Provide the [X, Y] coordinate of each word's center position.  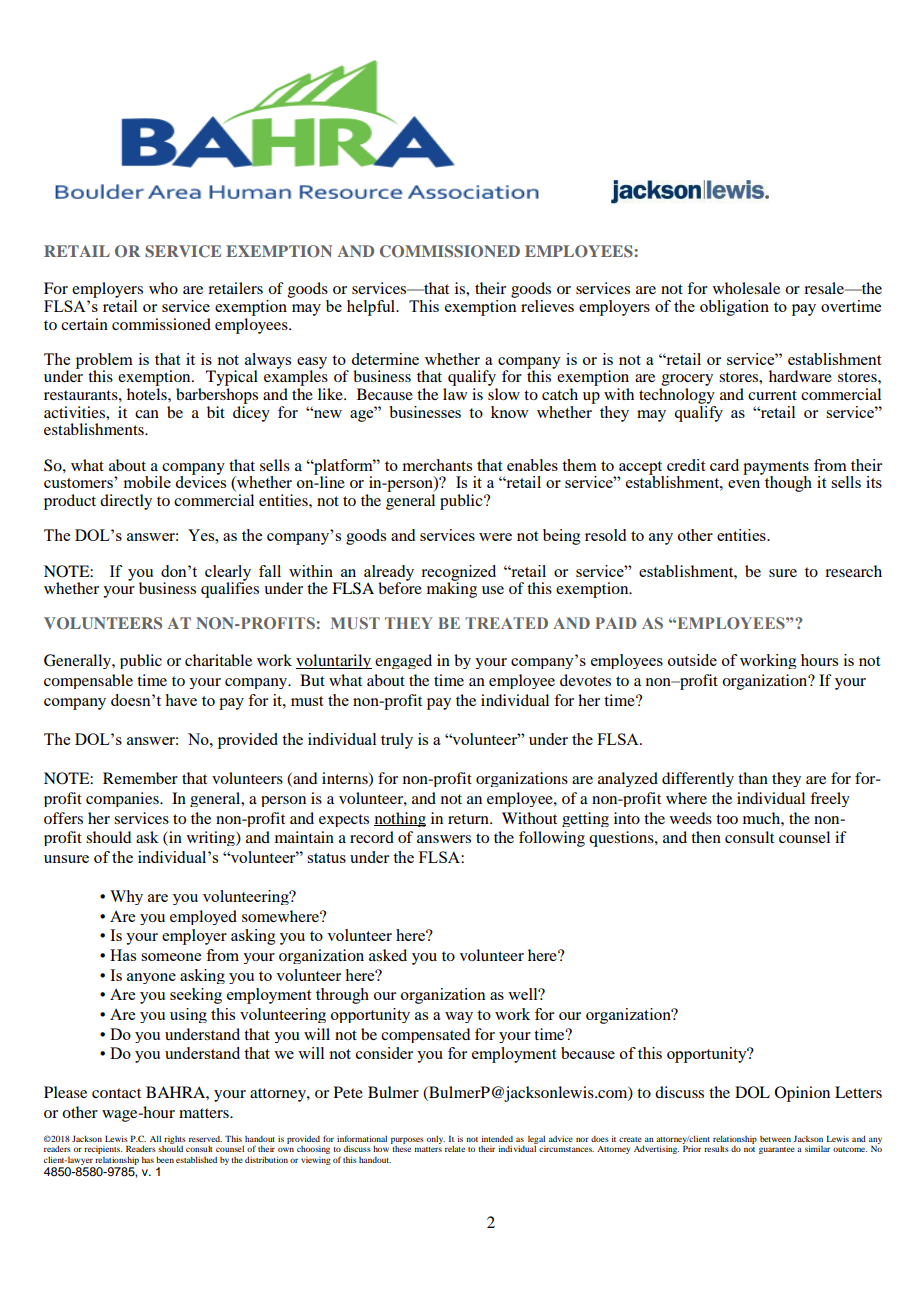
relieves [547, 306]
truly [397, 741]
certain [84, 324]
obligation [734, 308]
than [753, 778]
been [165, 1159]
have [181, 700]
